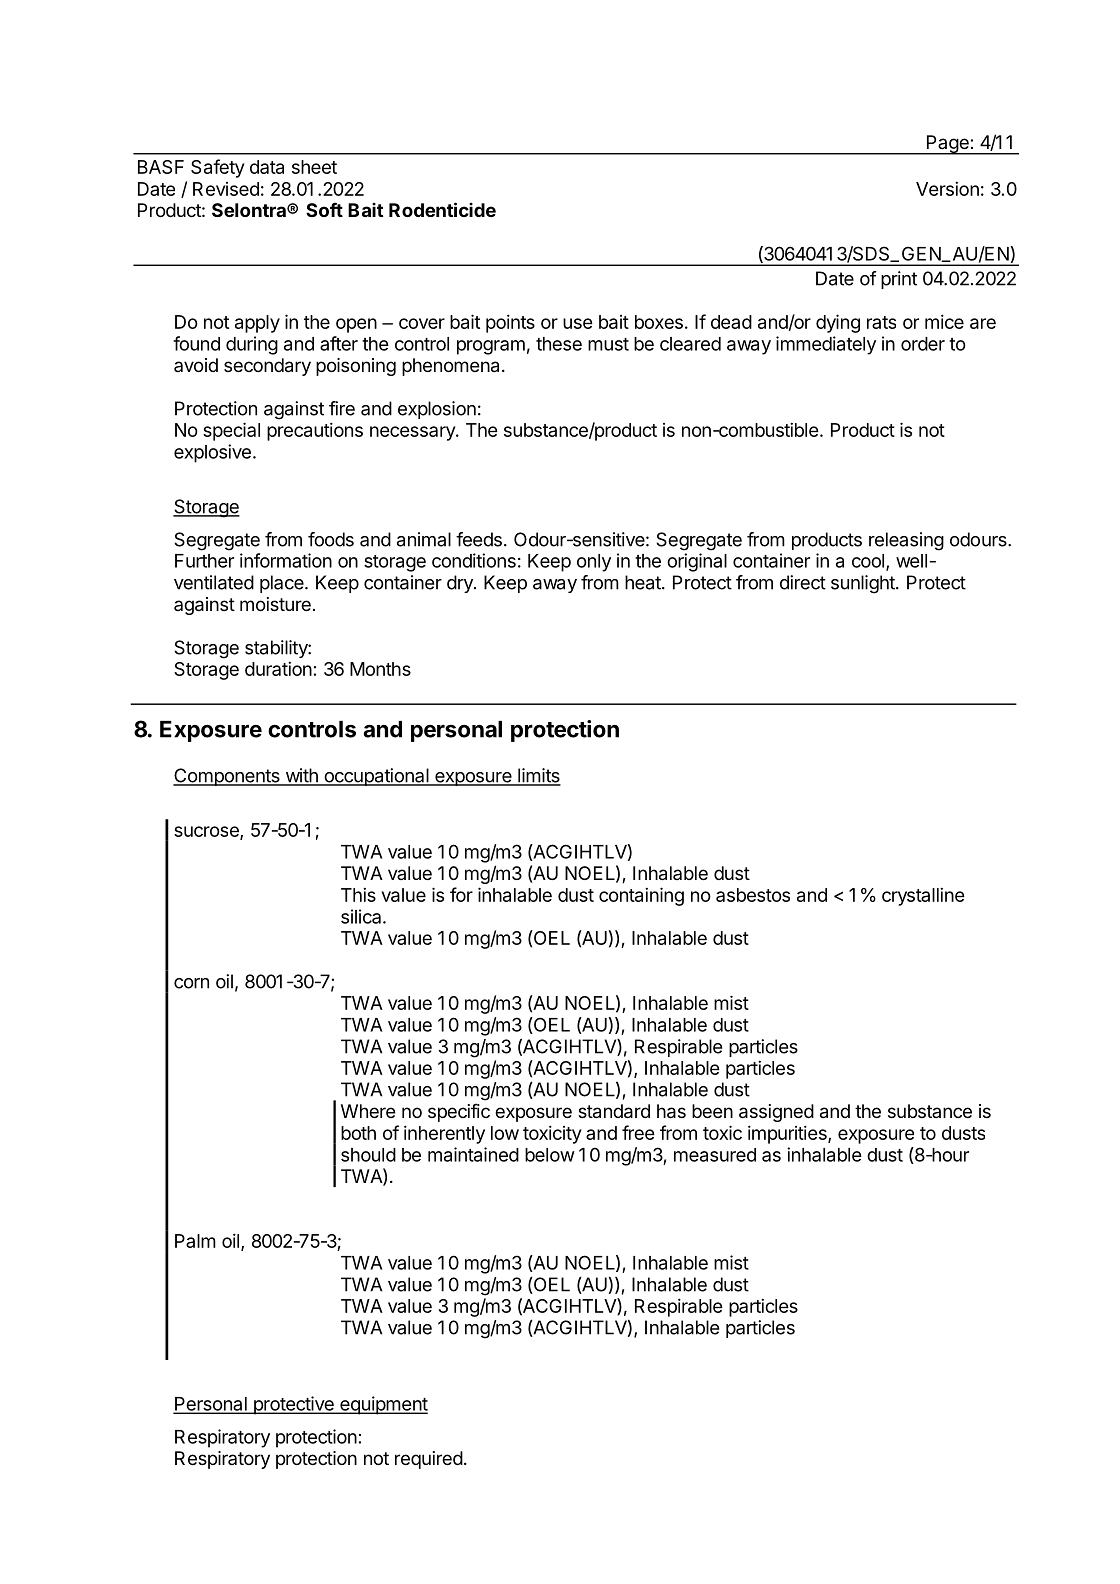  Describe the element at coordinates (383, 1405) in the document. I see `equipment` at that location.
